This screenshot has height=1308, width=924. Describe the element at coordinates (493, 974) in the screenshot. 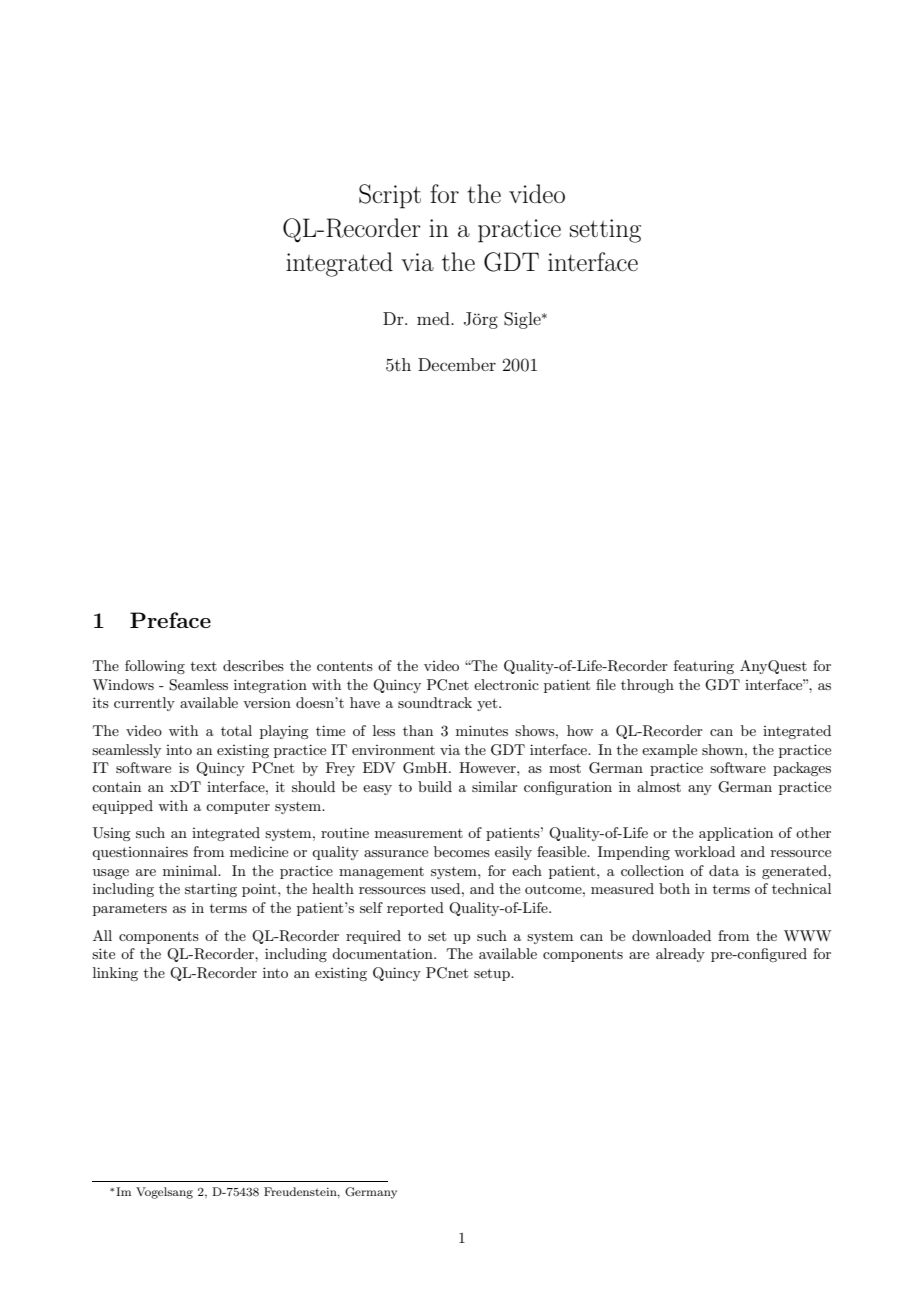

I see `setup` at that location.
